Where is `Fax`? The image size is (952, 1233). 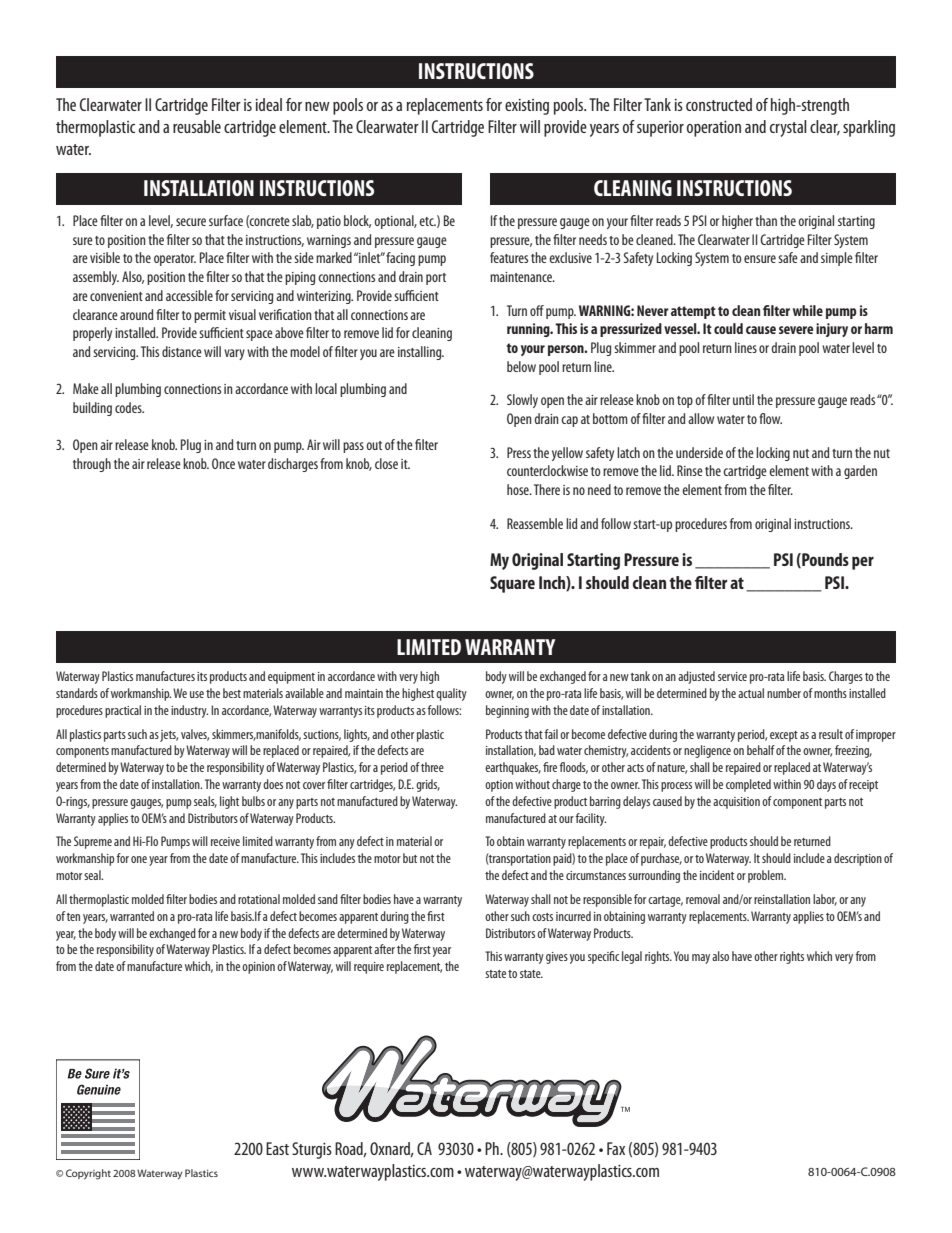
Fax is located at coordinates (616, 1148).
